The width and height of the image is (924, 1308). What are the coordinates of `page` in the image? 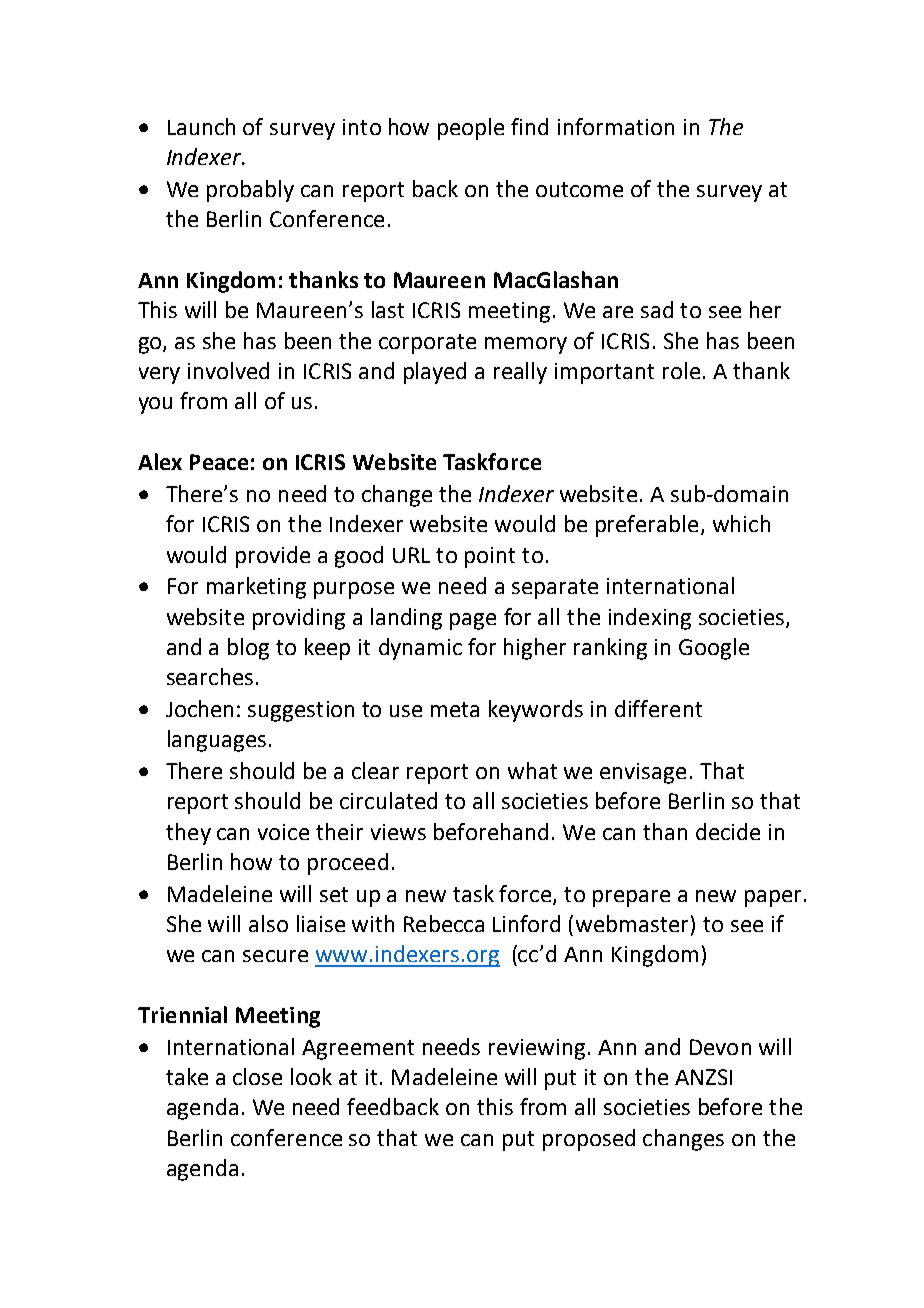 It's located at (473, 621).
